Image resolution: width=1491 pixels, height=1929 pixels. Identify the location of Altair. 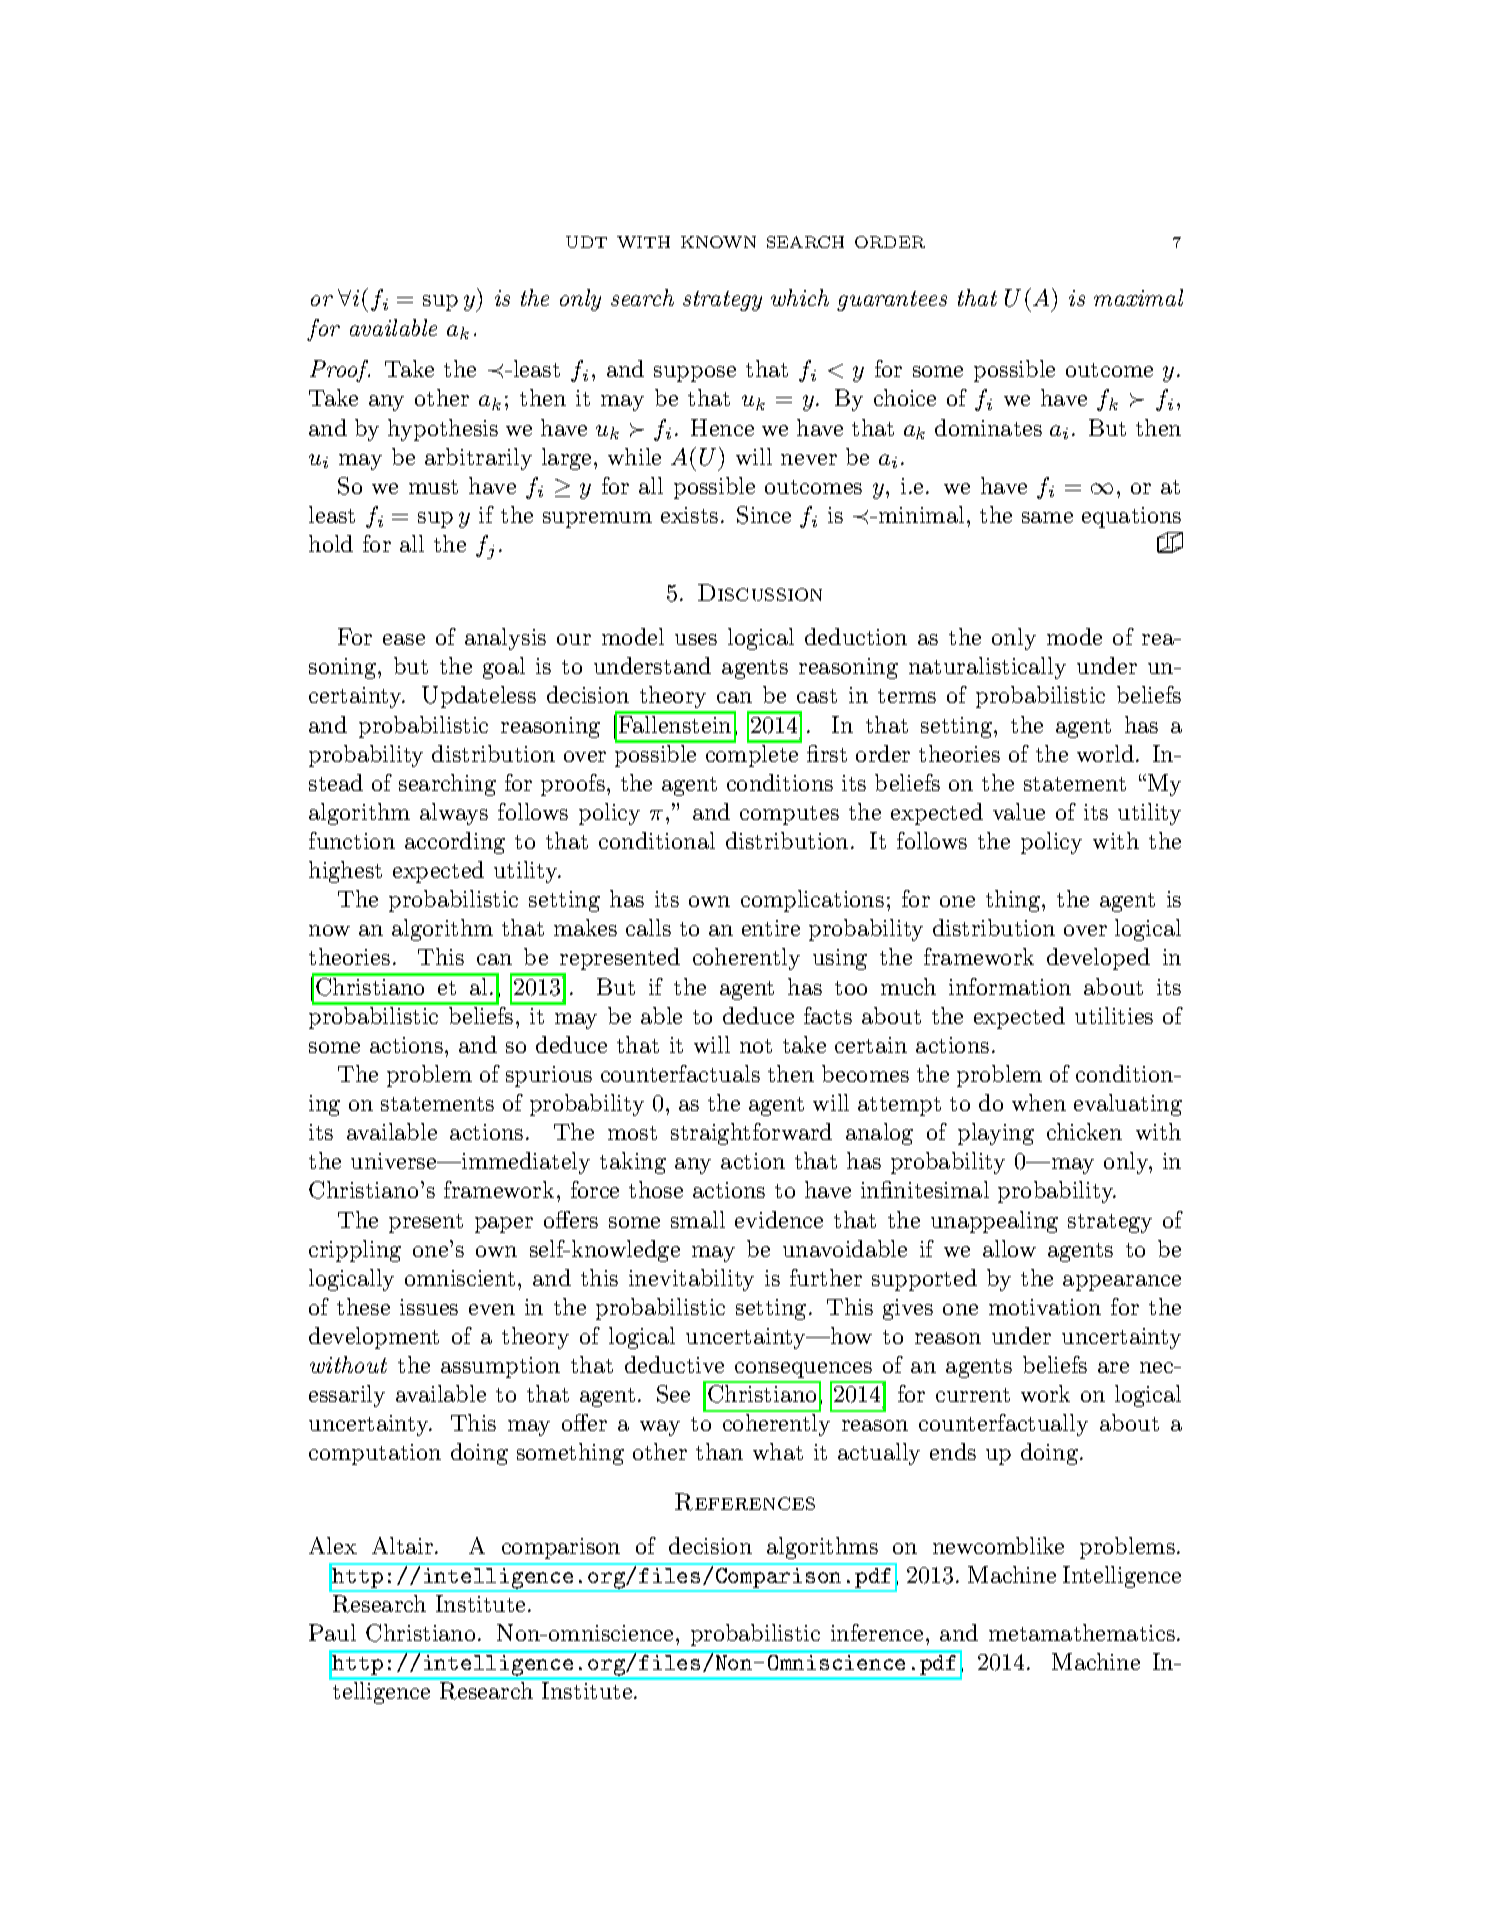
(404, 1545).
